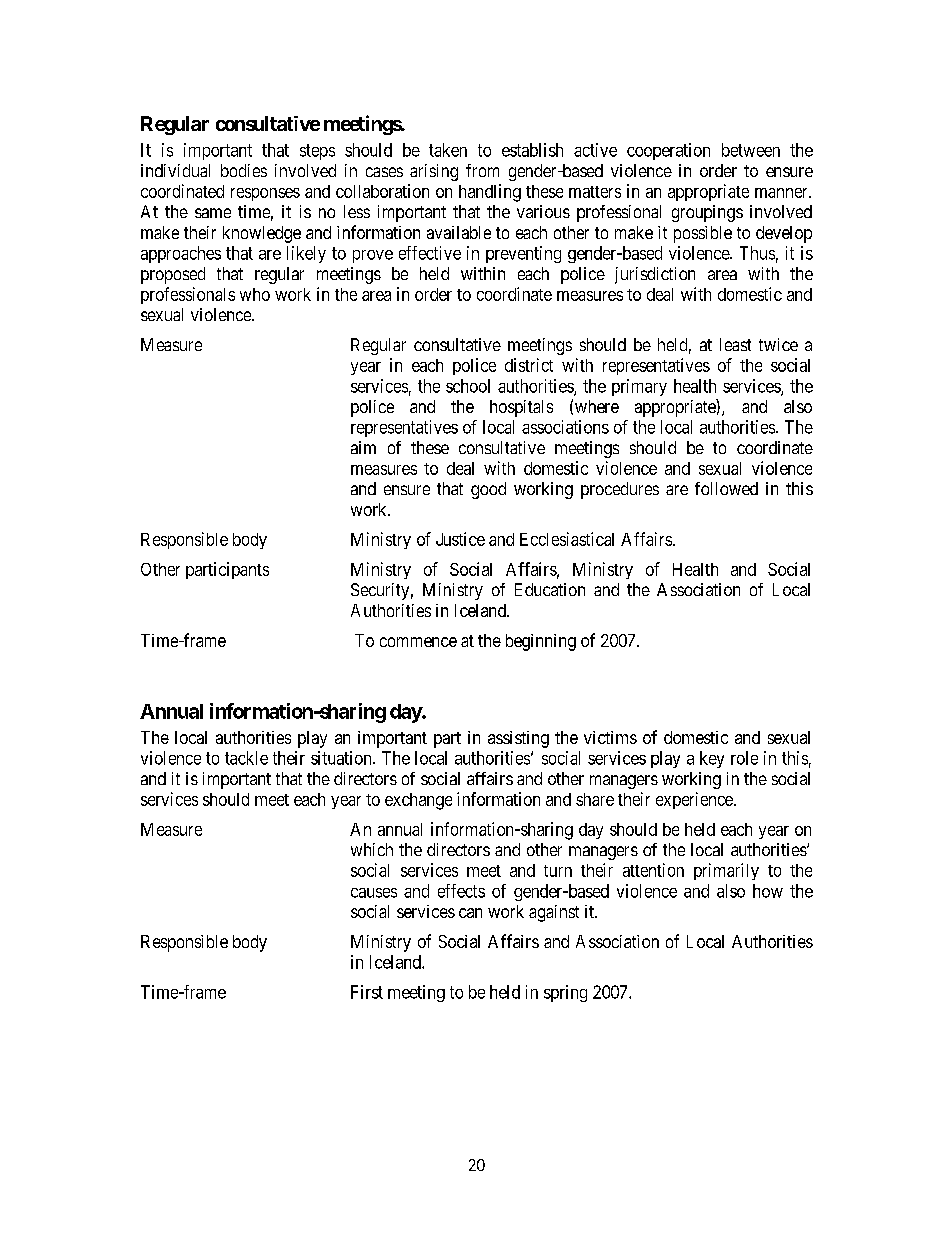  Describe the element at coordinates (668, 151) in the document. I see `cooperation` at that location.
